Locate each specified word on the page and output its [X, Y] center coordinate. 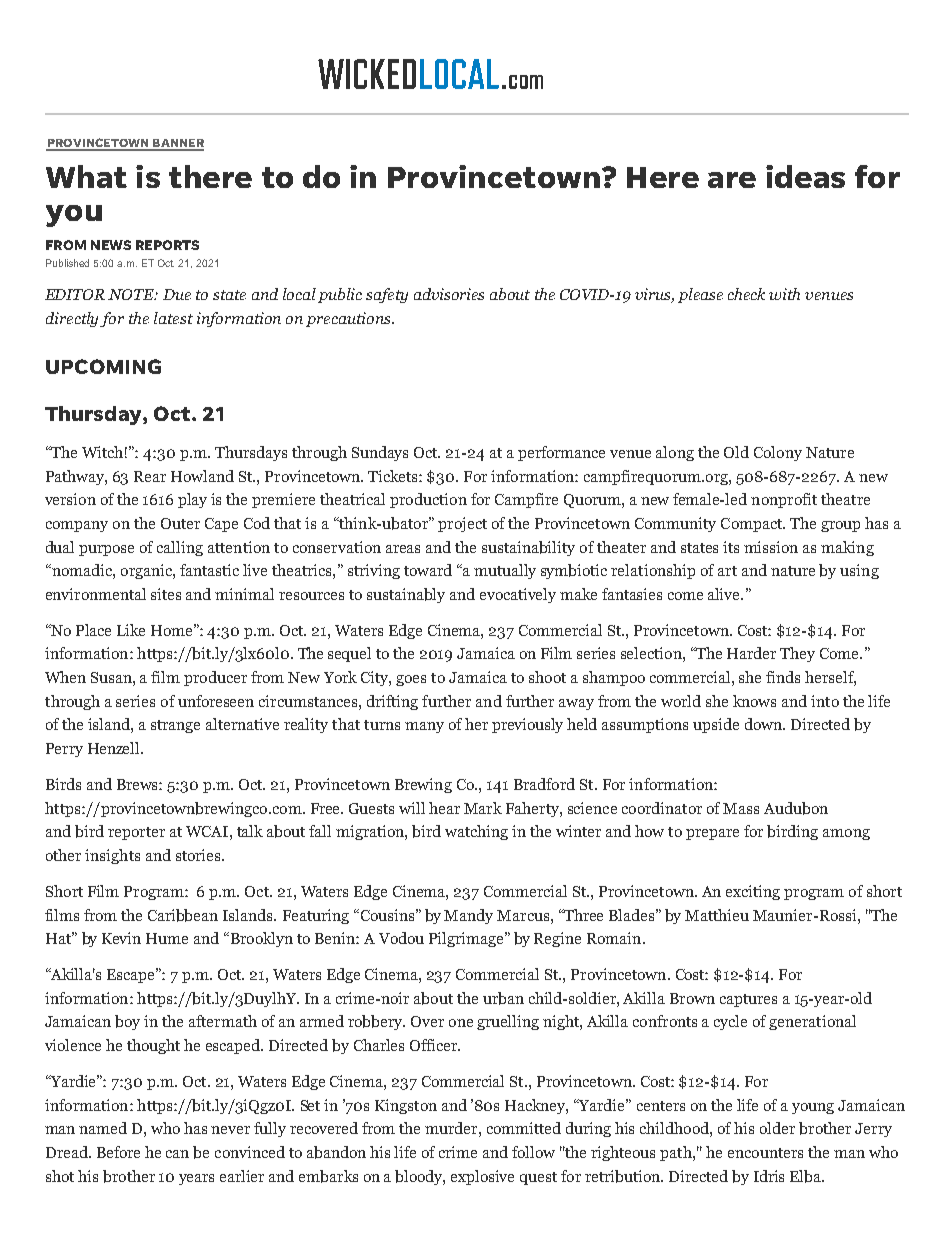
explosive [482, 1177]
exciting [753, 892]
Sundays [380, 453]
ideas [805, 176]
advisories [449, 294]
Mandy [468, 916]
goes [411, 680]
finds [783, 677]
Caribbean [183, 915]
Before [118, 1152]
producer [215, 678]
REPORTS [167, 245]
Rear [150, 476]
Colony [778, 453]
